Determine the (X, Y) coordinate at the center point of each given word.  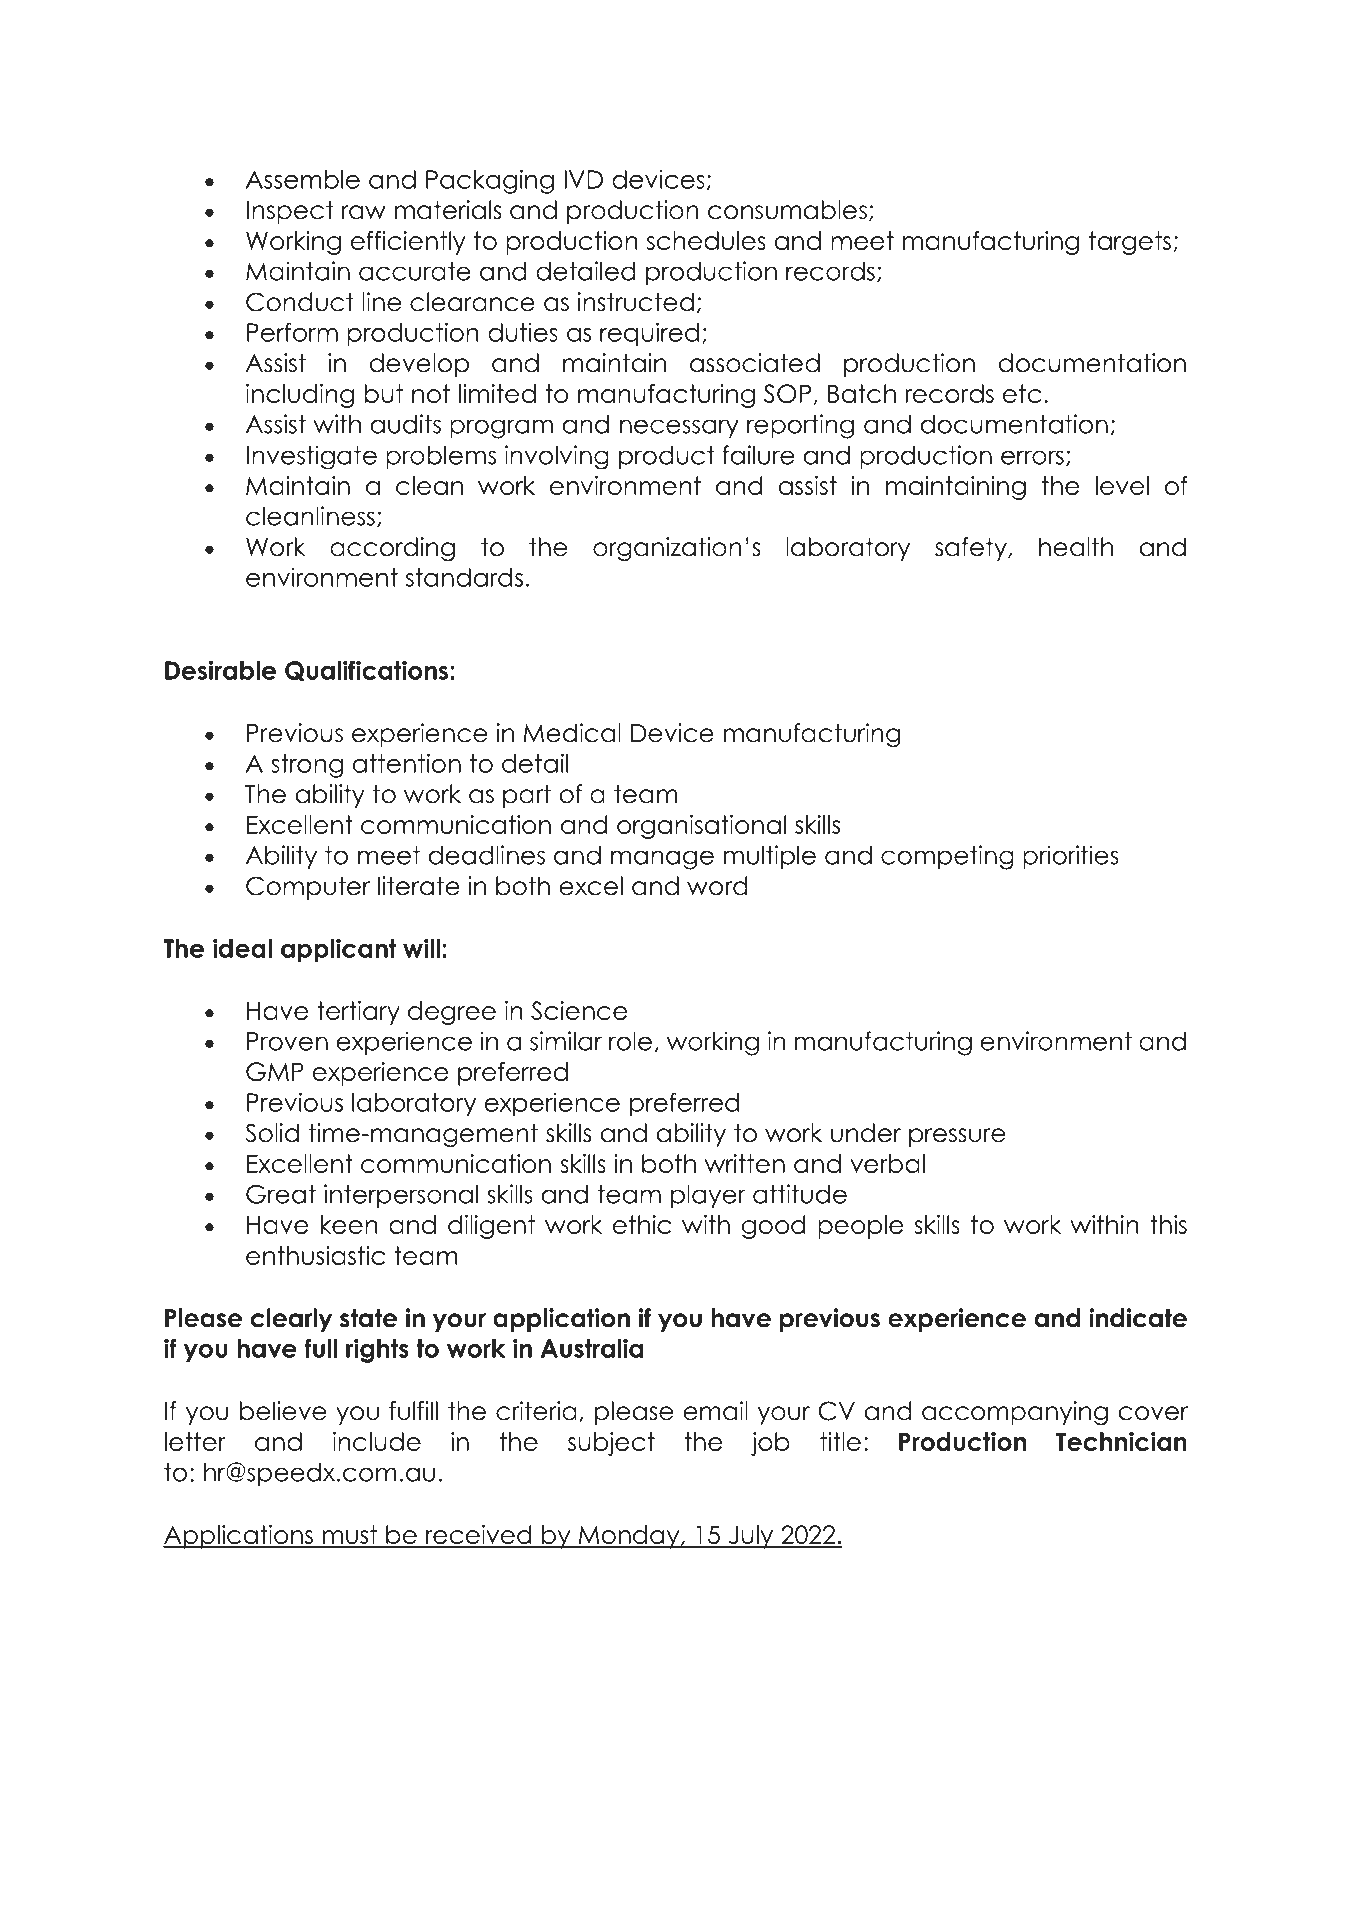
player (708, 1196)
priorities (1071, 857)
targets (1130, 243)
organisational (701, 827)
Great (281, 1194)
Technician (1121, 1441)
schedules (706, 240)
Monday (629, 1537)
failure (758, 455)
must (350, 1536)
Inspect (290, 212)
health (1076, 547)
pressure (957, 1137)
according (392, 549)
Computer (308, 888)
